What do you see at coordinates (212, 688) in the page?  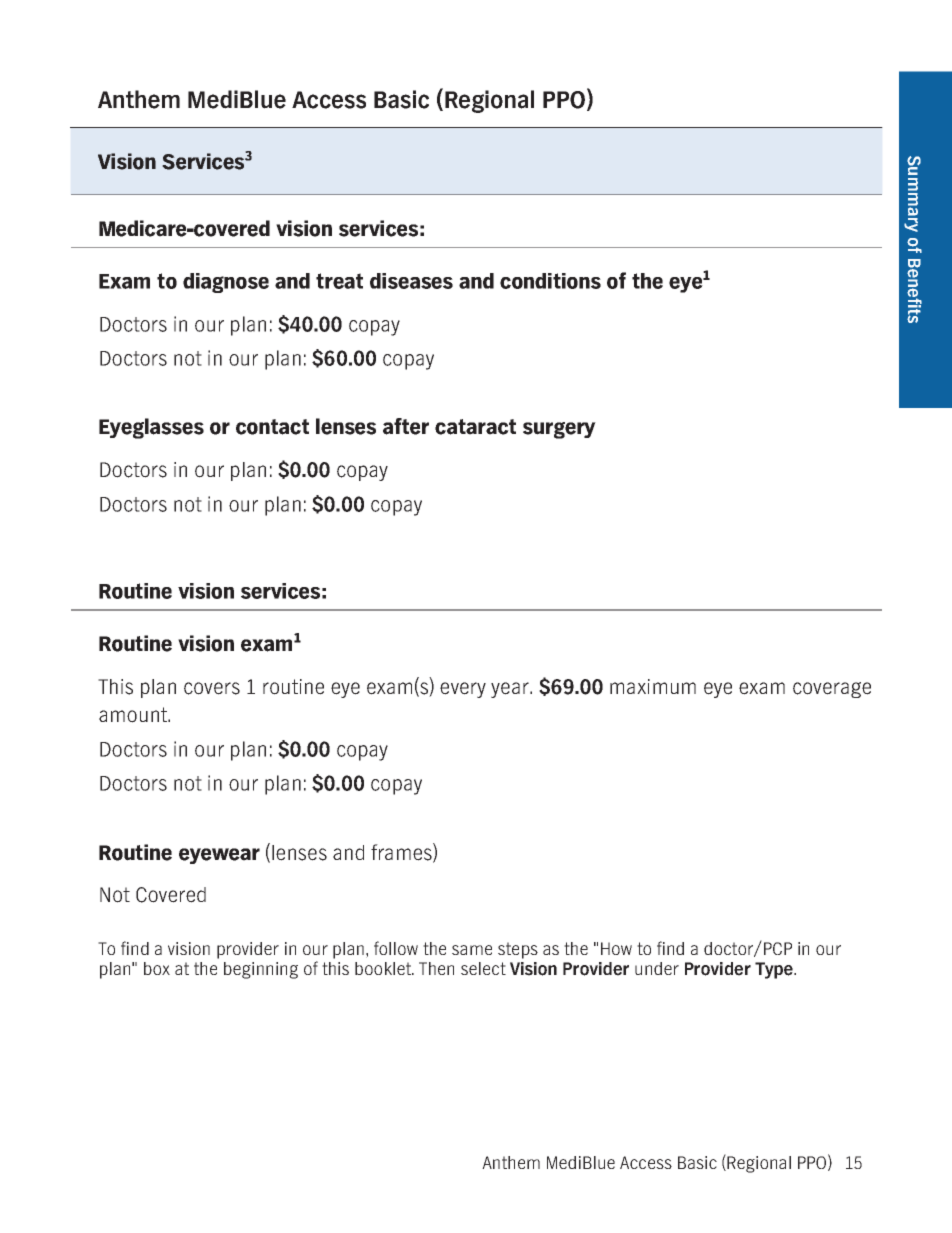 I see `covers` at bounding box center [212, 688].
